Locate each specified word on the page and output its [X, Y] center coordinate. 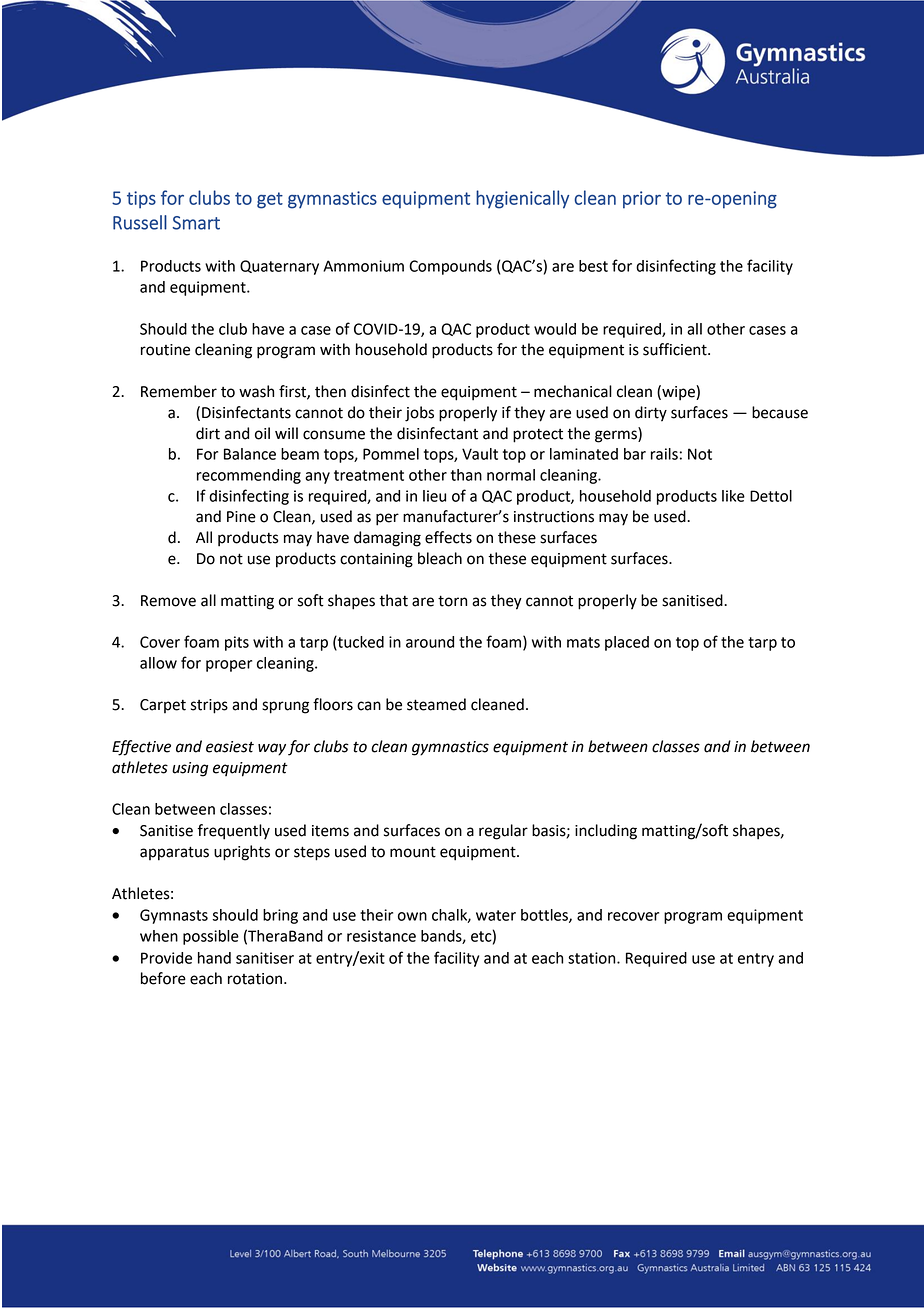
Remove [168, 601]
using [190, 769]
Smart [196, 223]
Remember [179, 391]
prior [642, 200]
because [780, 412]
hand [214, 958]
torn [452, 601]
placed [627, 643]
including [606, 832]
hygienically [522, 199]
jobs [419, 414]
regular [503, 832]
